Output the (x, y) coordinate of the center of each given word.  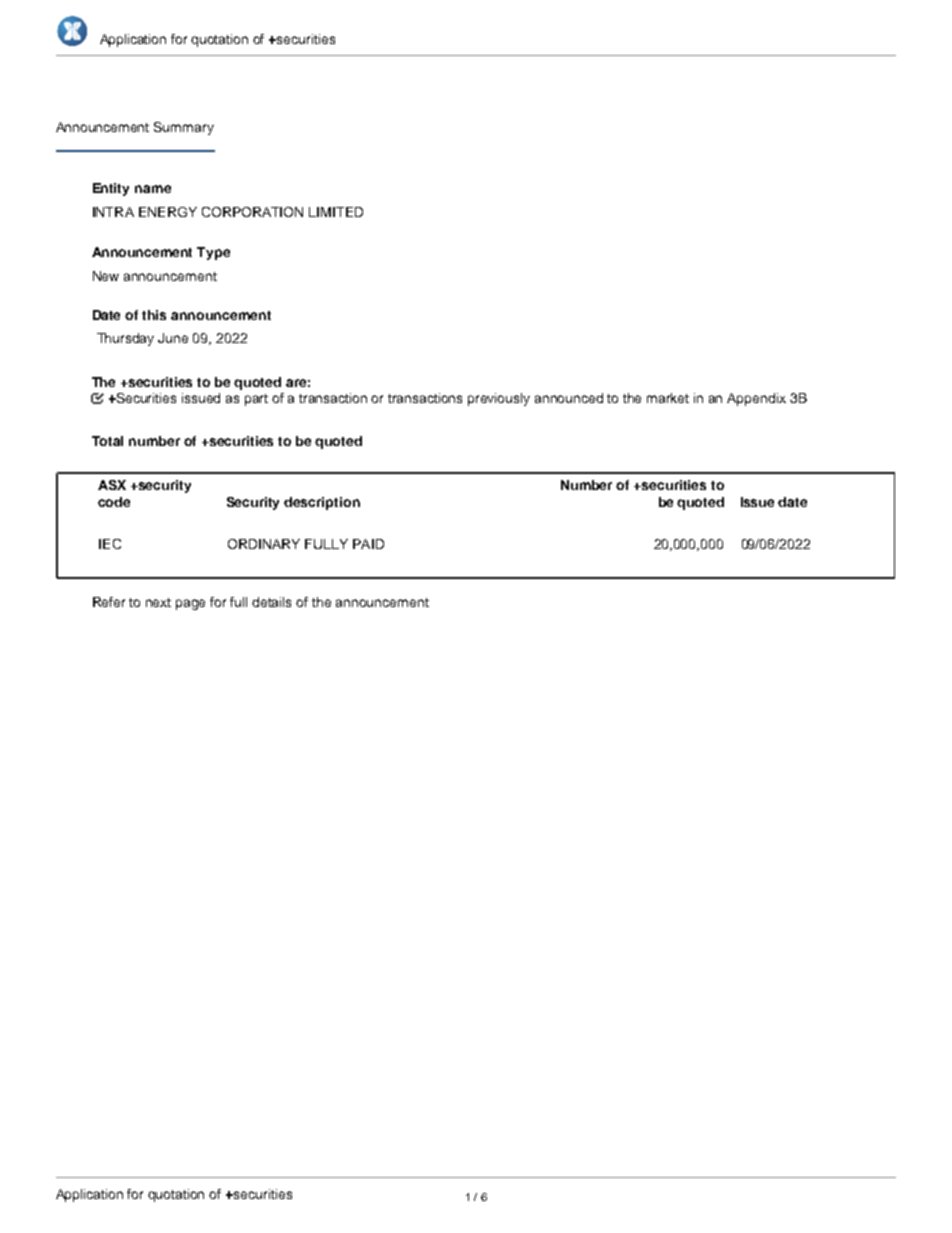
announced (569, 398)
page (190, 604)
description (322, 503)
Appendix (756, 399)
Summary (184, 128)
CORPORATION (252, 212)
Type (213, 253)
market (668, 398)
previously (499, 399)
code (114, 502)
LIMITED (336, 212)
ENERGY (168, 212)
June (173, 338)
